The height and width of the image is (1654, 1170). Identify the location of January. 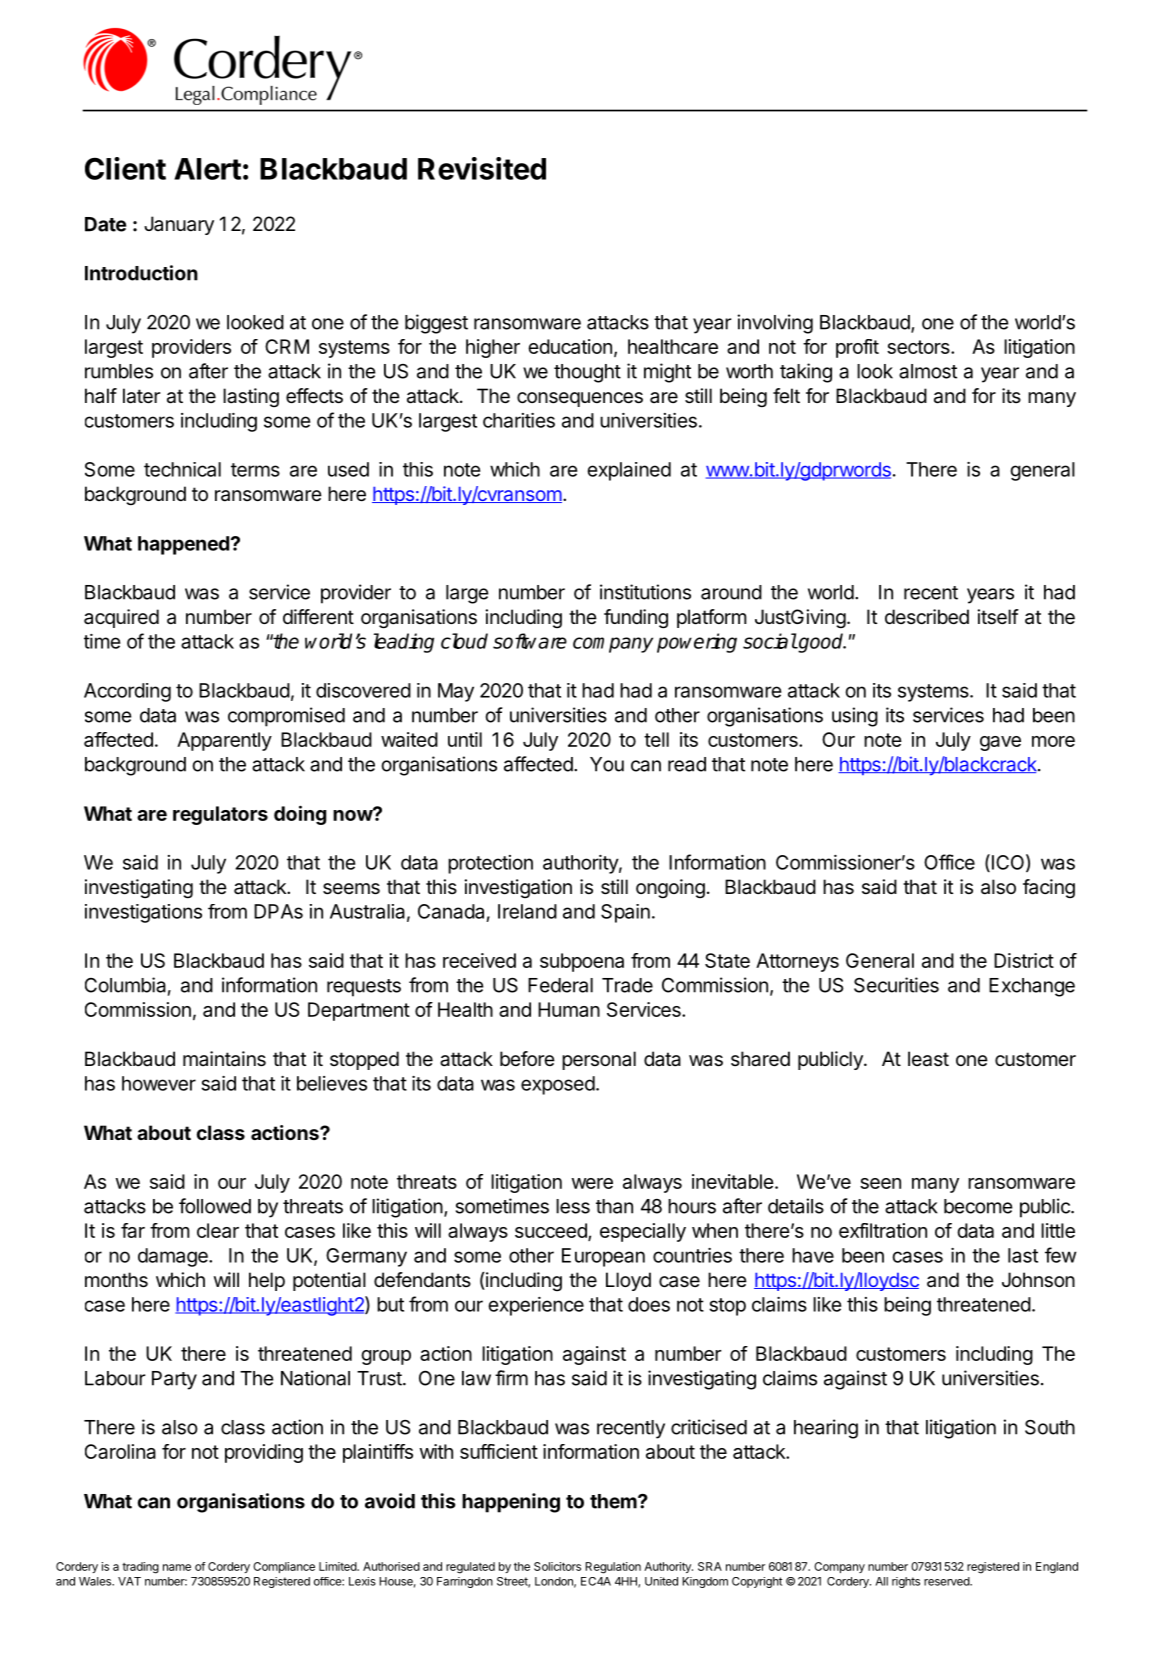
(179, 225).
